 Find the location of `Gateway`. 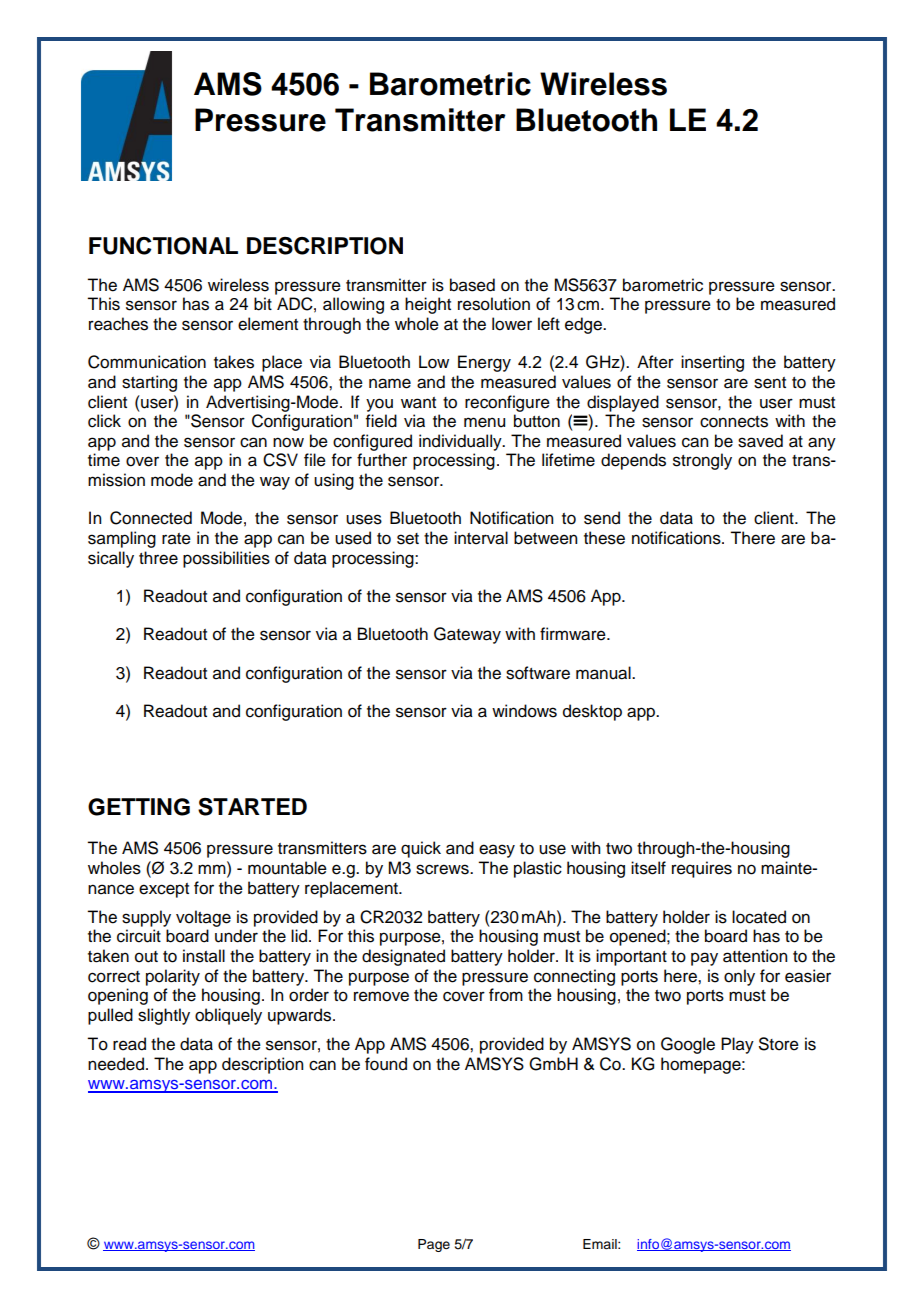

Gateway is located at coordinates (467, 635).
